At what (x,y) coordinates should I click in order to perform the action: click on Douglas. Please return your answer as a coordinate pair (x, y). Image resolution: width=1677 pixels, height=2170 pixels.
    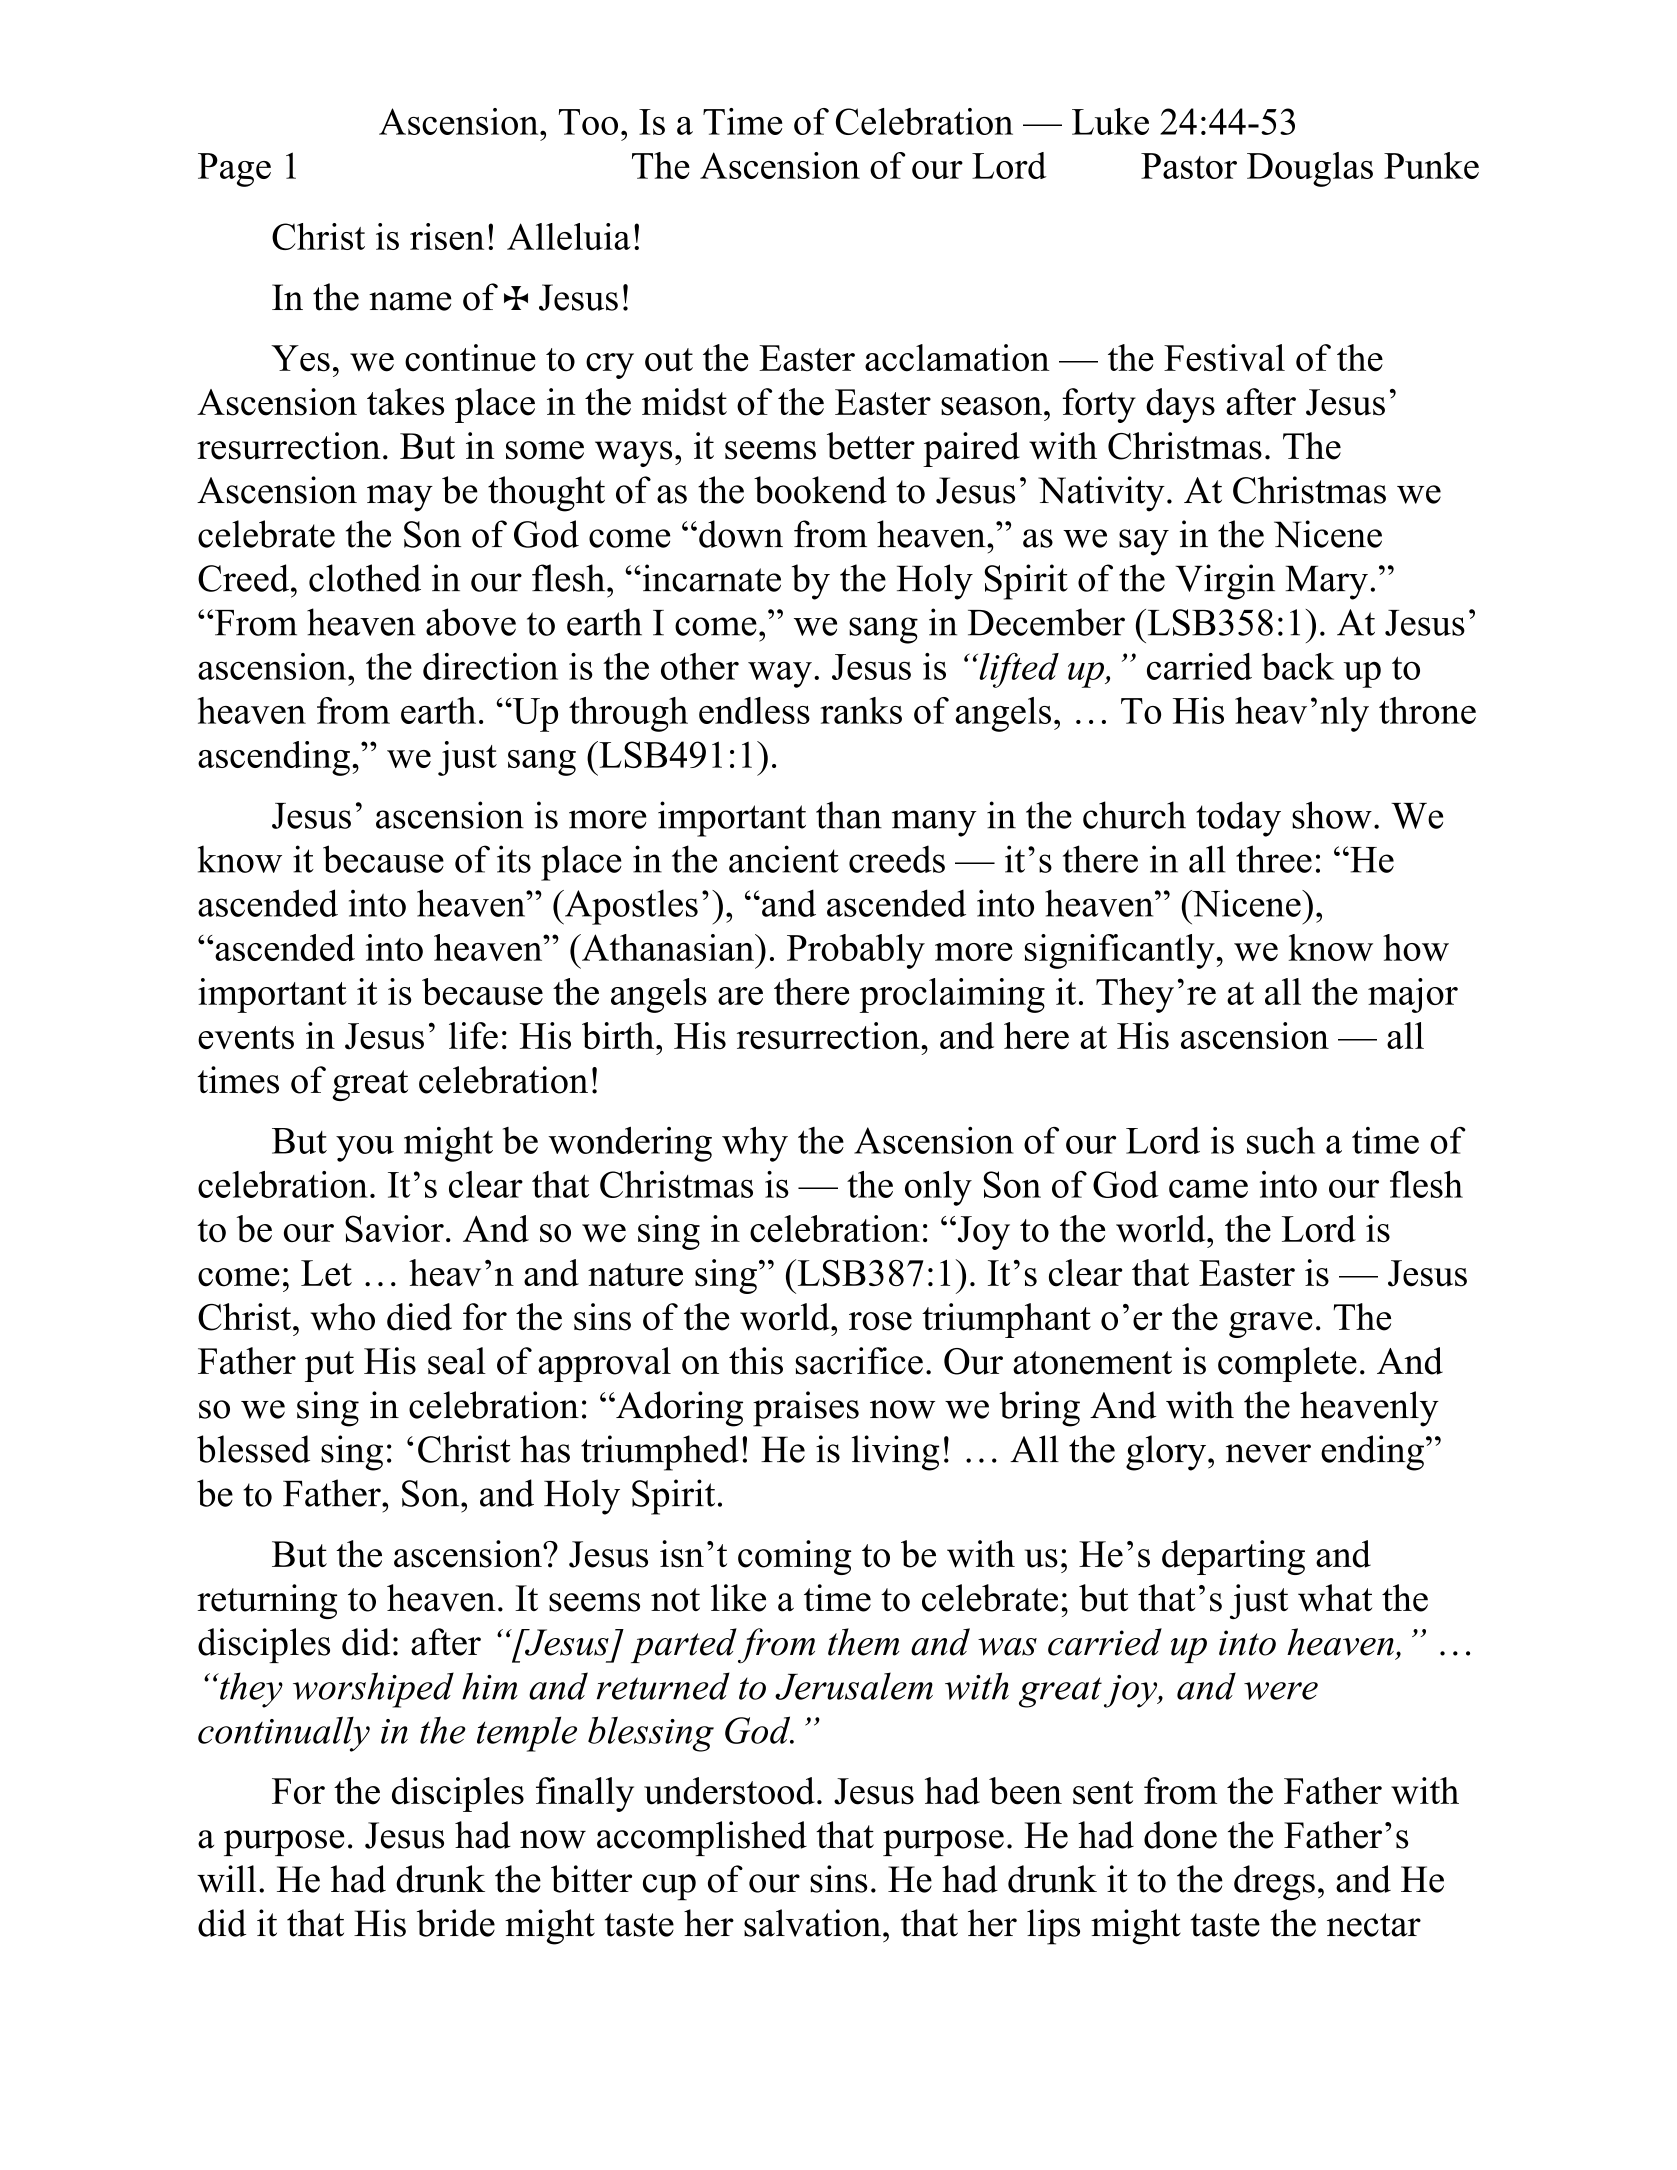
    Looking at the image, I should click on (1310, 169).
